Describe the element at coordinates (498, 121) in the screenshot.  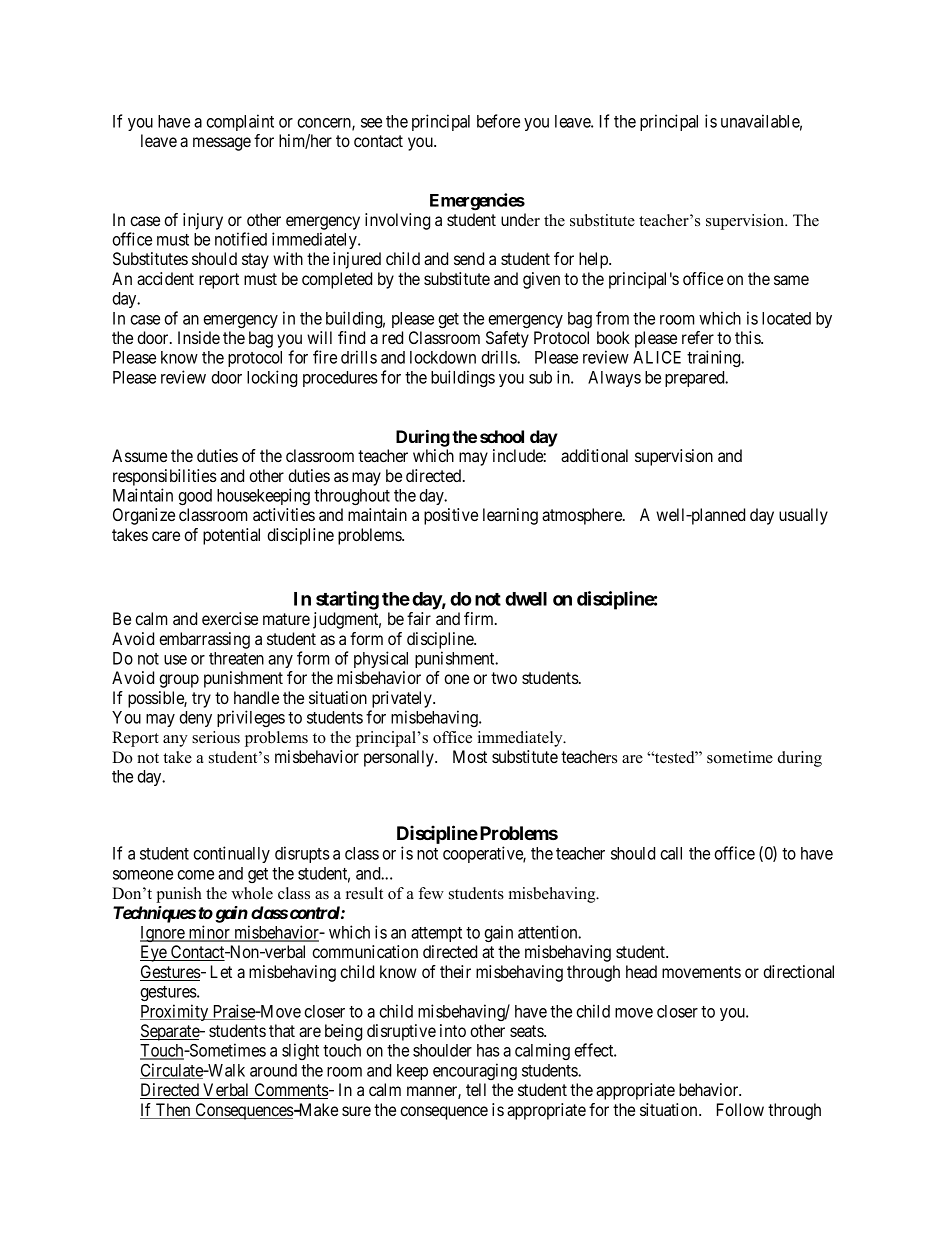
I see `before` at that location.
